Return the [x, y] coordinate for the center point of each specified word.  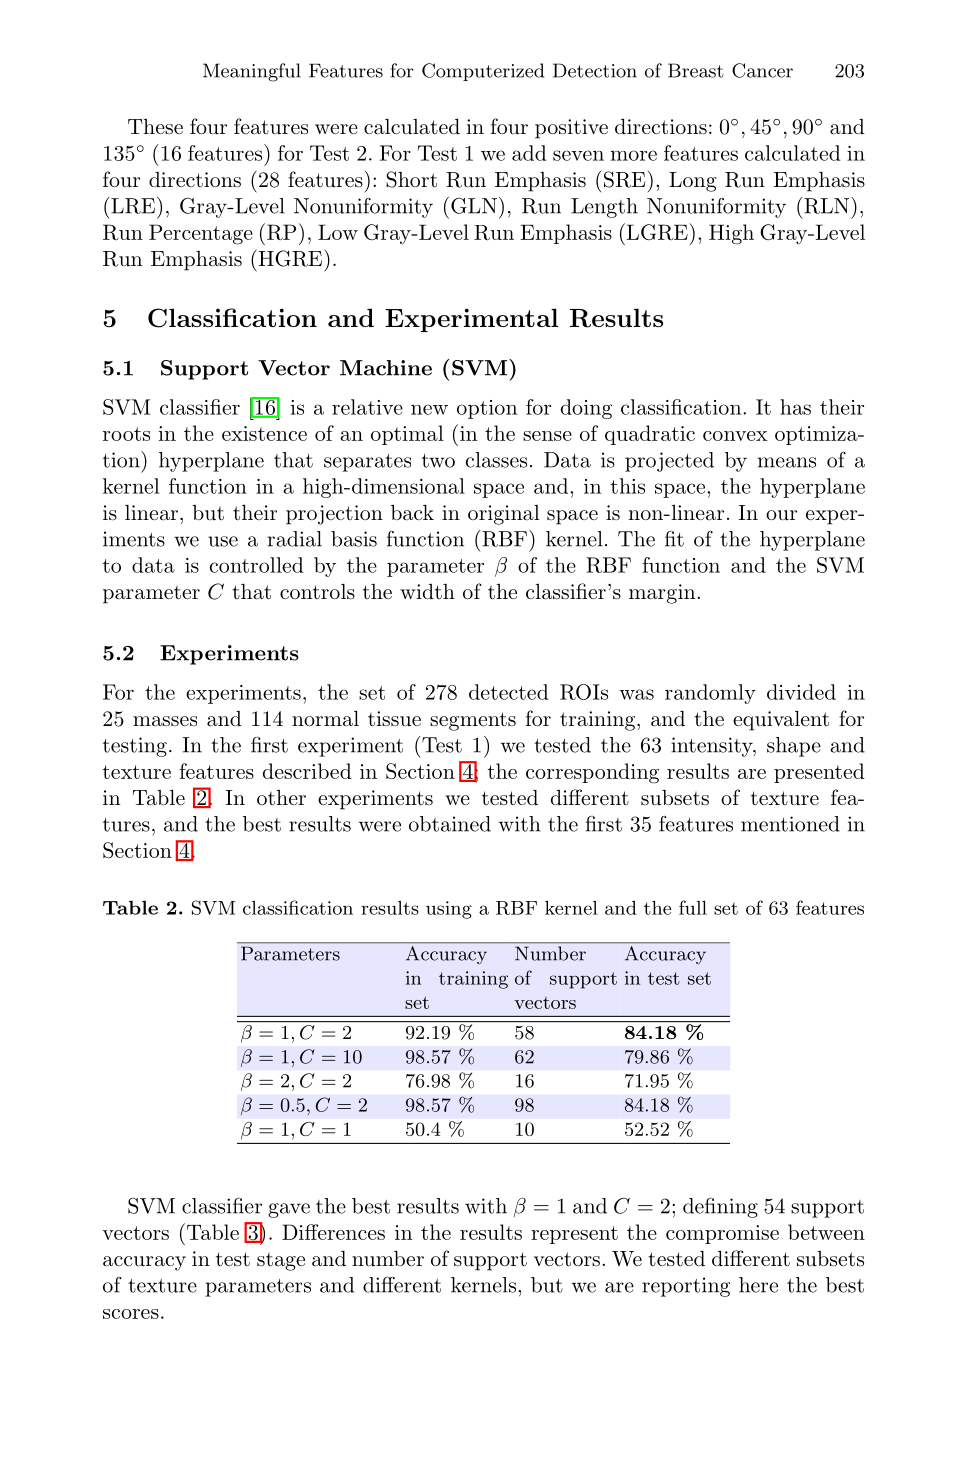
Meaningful [252, 72]
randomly [710, 694]
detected [508, 692]
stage [281, 1262]
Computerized [483, 72]
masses [165, 721]
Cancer [762, 70]
